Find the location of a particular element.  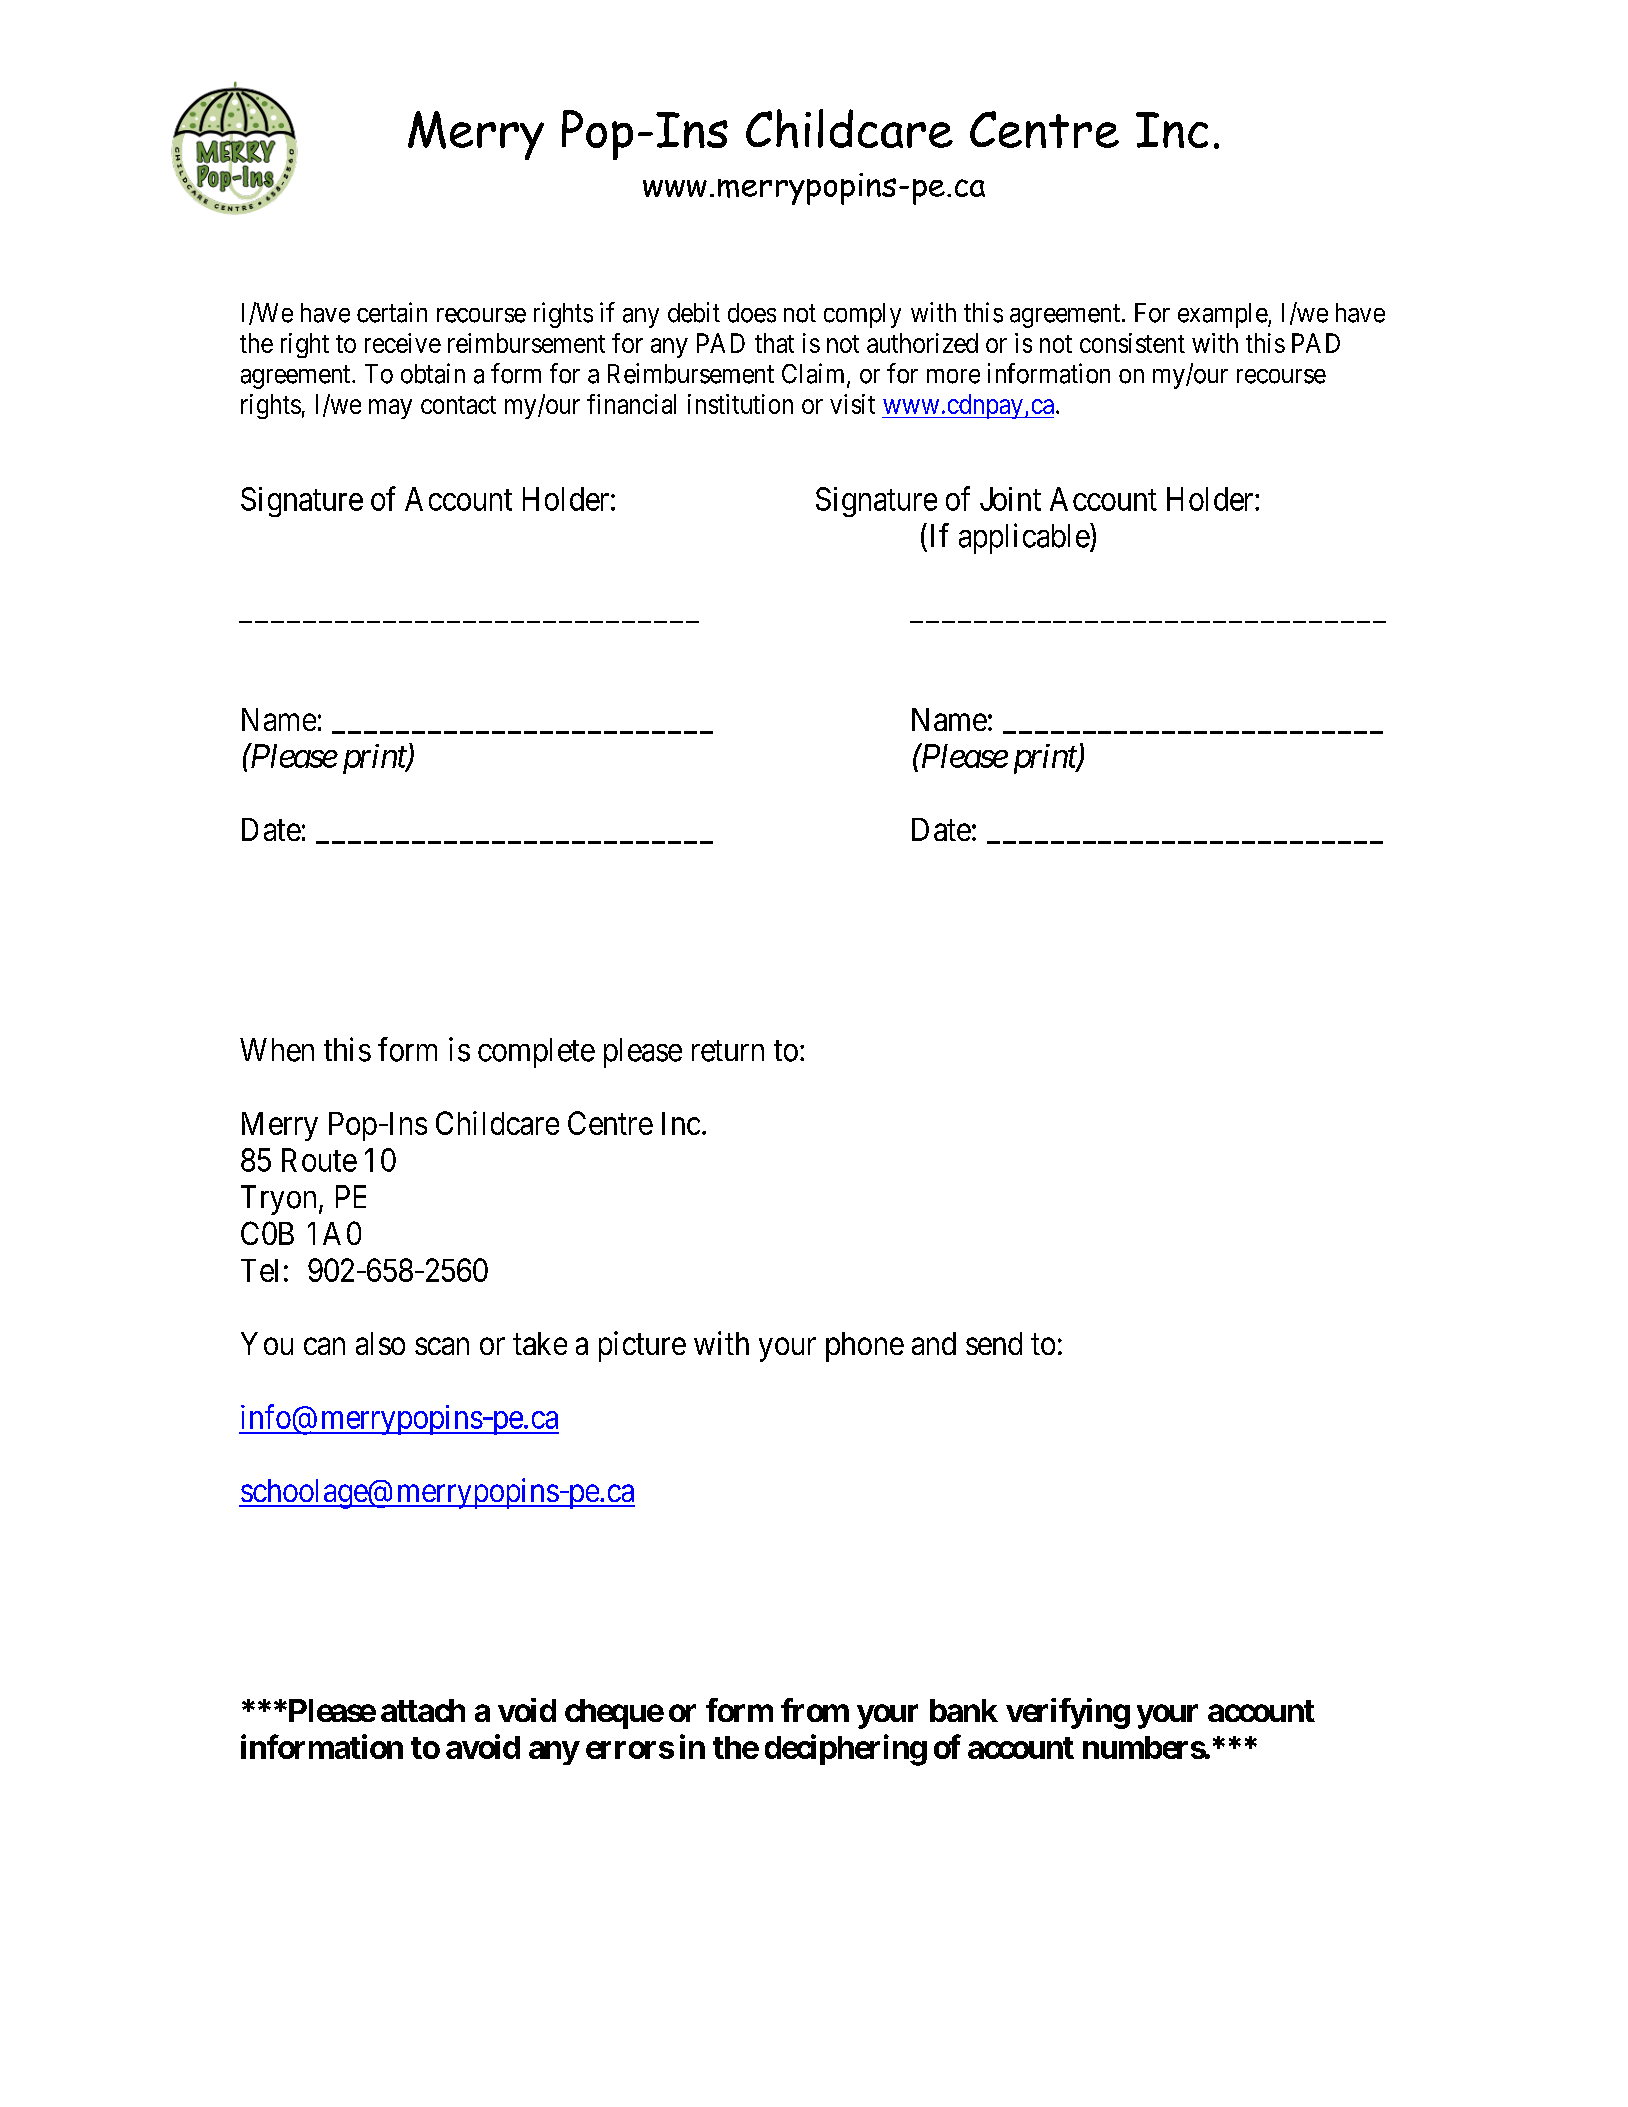

that is located at coordinates (774, 343).
